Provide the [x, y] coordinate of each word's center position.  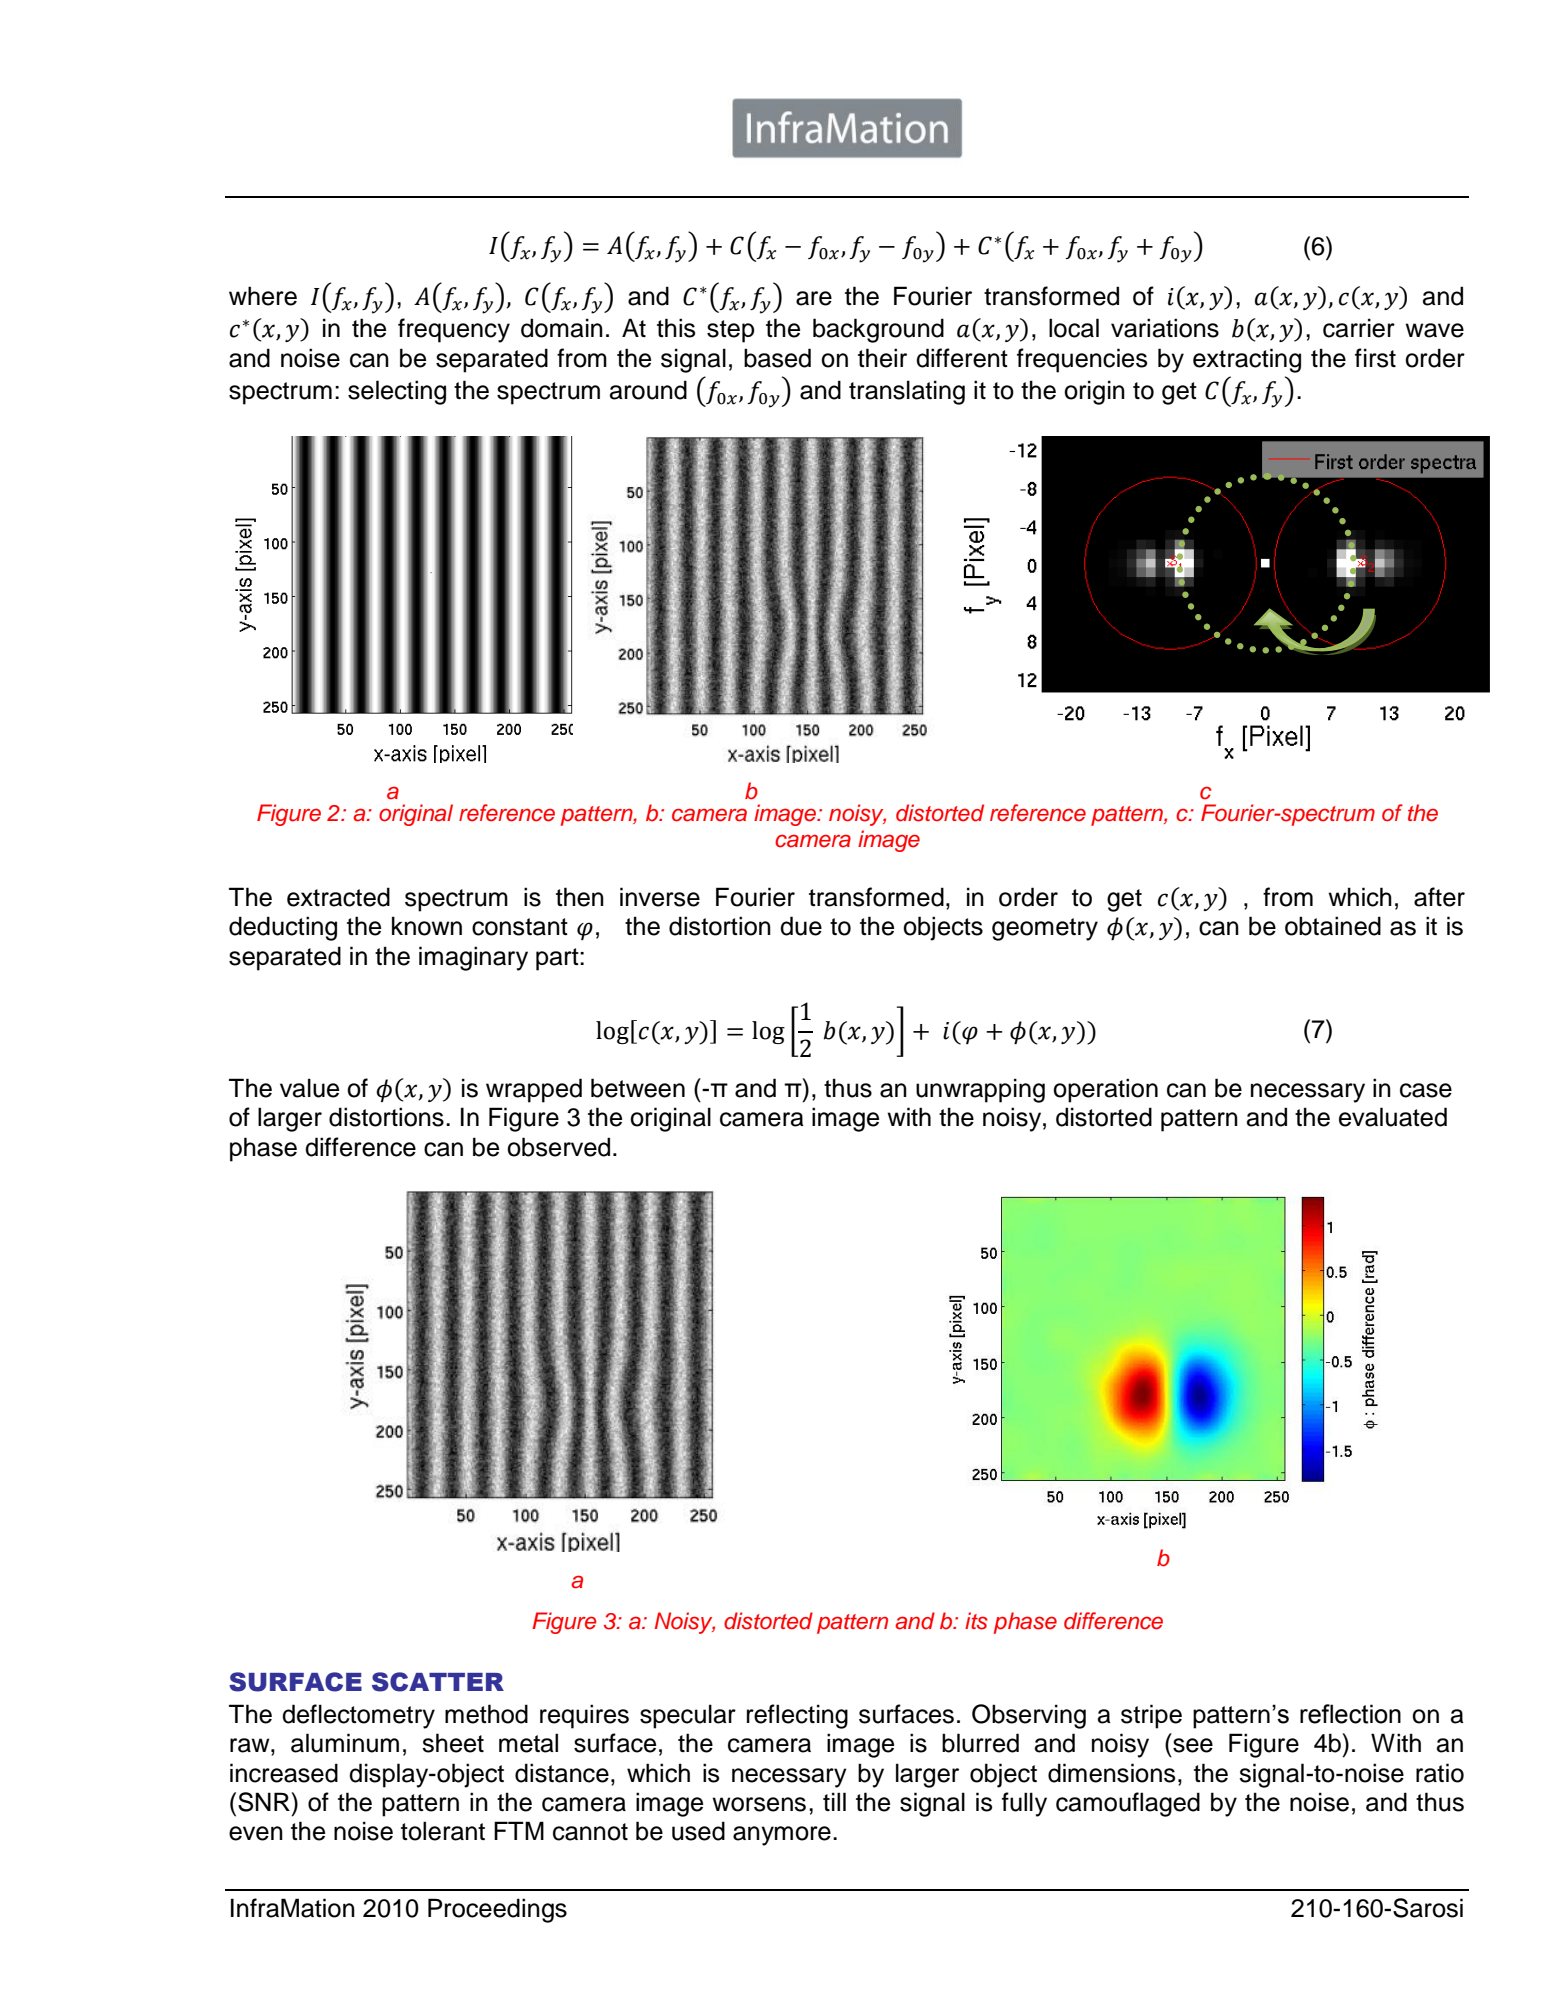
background [878, 330]
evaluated [1393, 1117]
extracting [1247, 360]
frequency [454, 330]
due [801, 926]
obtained [1333, 926]
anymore [782, 1836]
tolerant [443, 1831]
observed [558, 1147]
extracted [338, 897]
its [976, 1621]
